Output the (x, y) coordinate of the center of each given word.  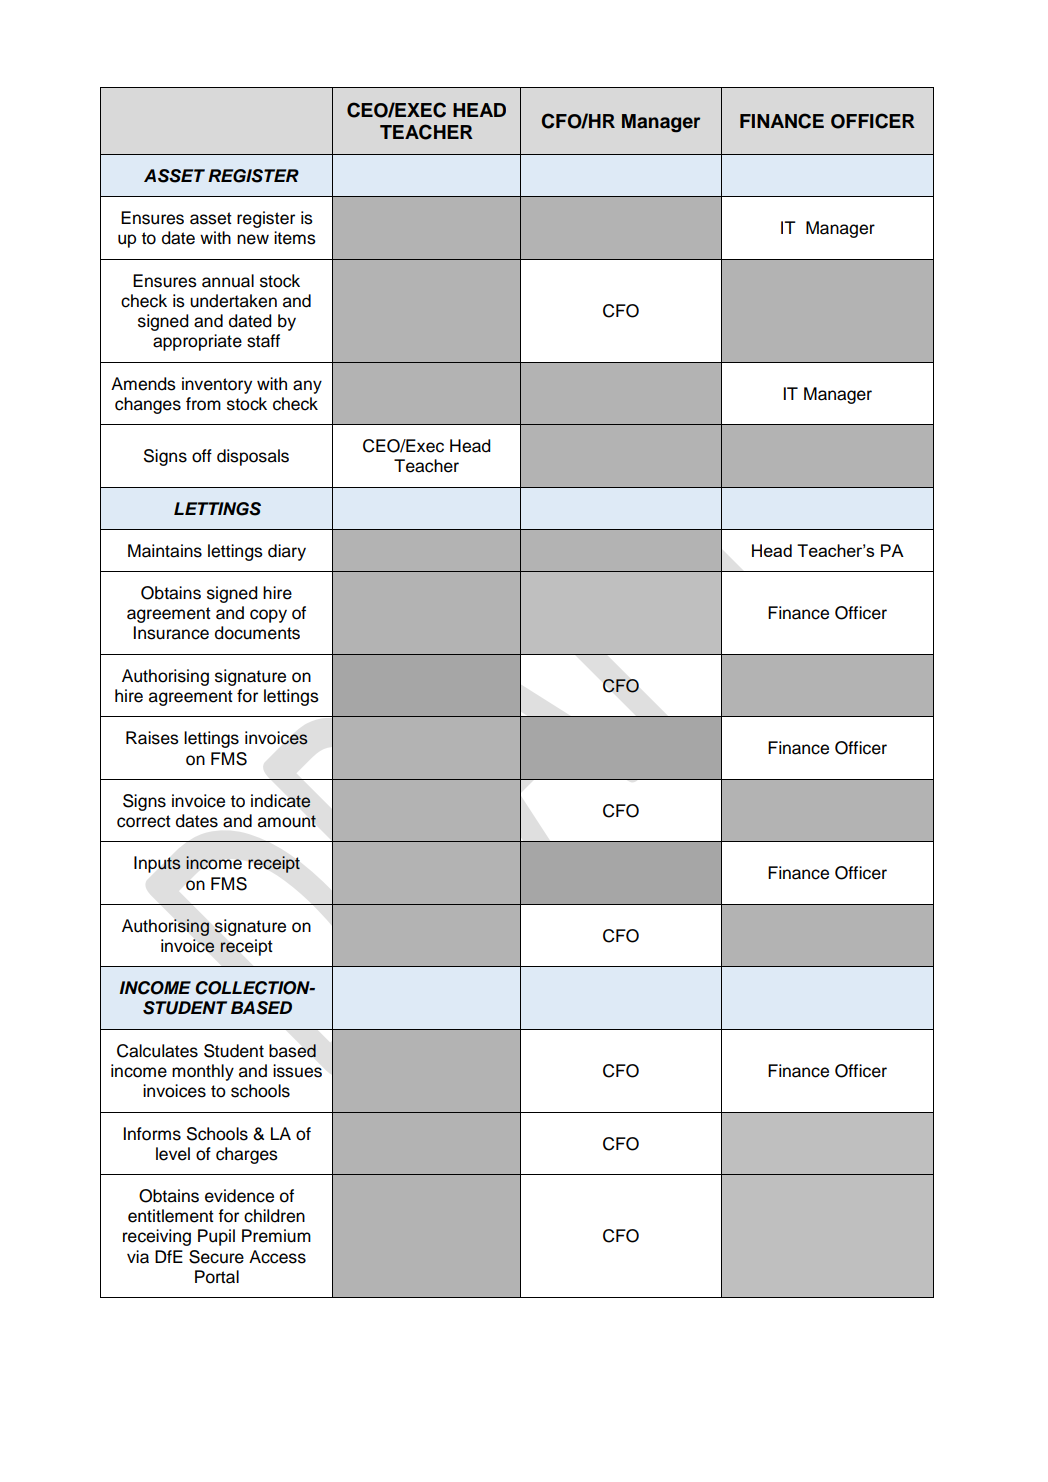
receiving (157, 1237)
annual (228, 281)
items (295, 238)
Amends (143, 384)
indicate (281, 801)
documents (257, 633)
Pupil (216, 1237)
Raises (152, 738)
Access (277, 1257)
